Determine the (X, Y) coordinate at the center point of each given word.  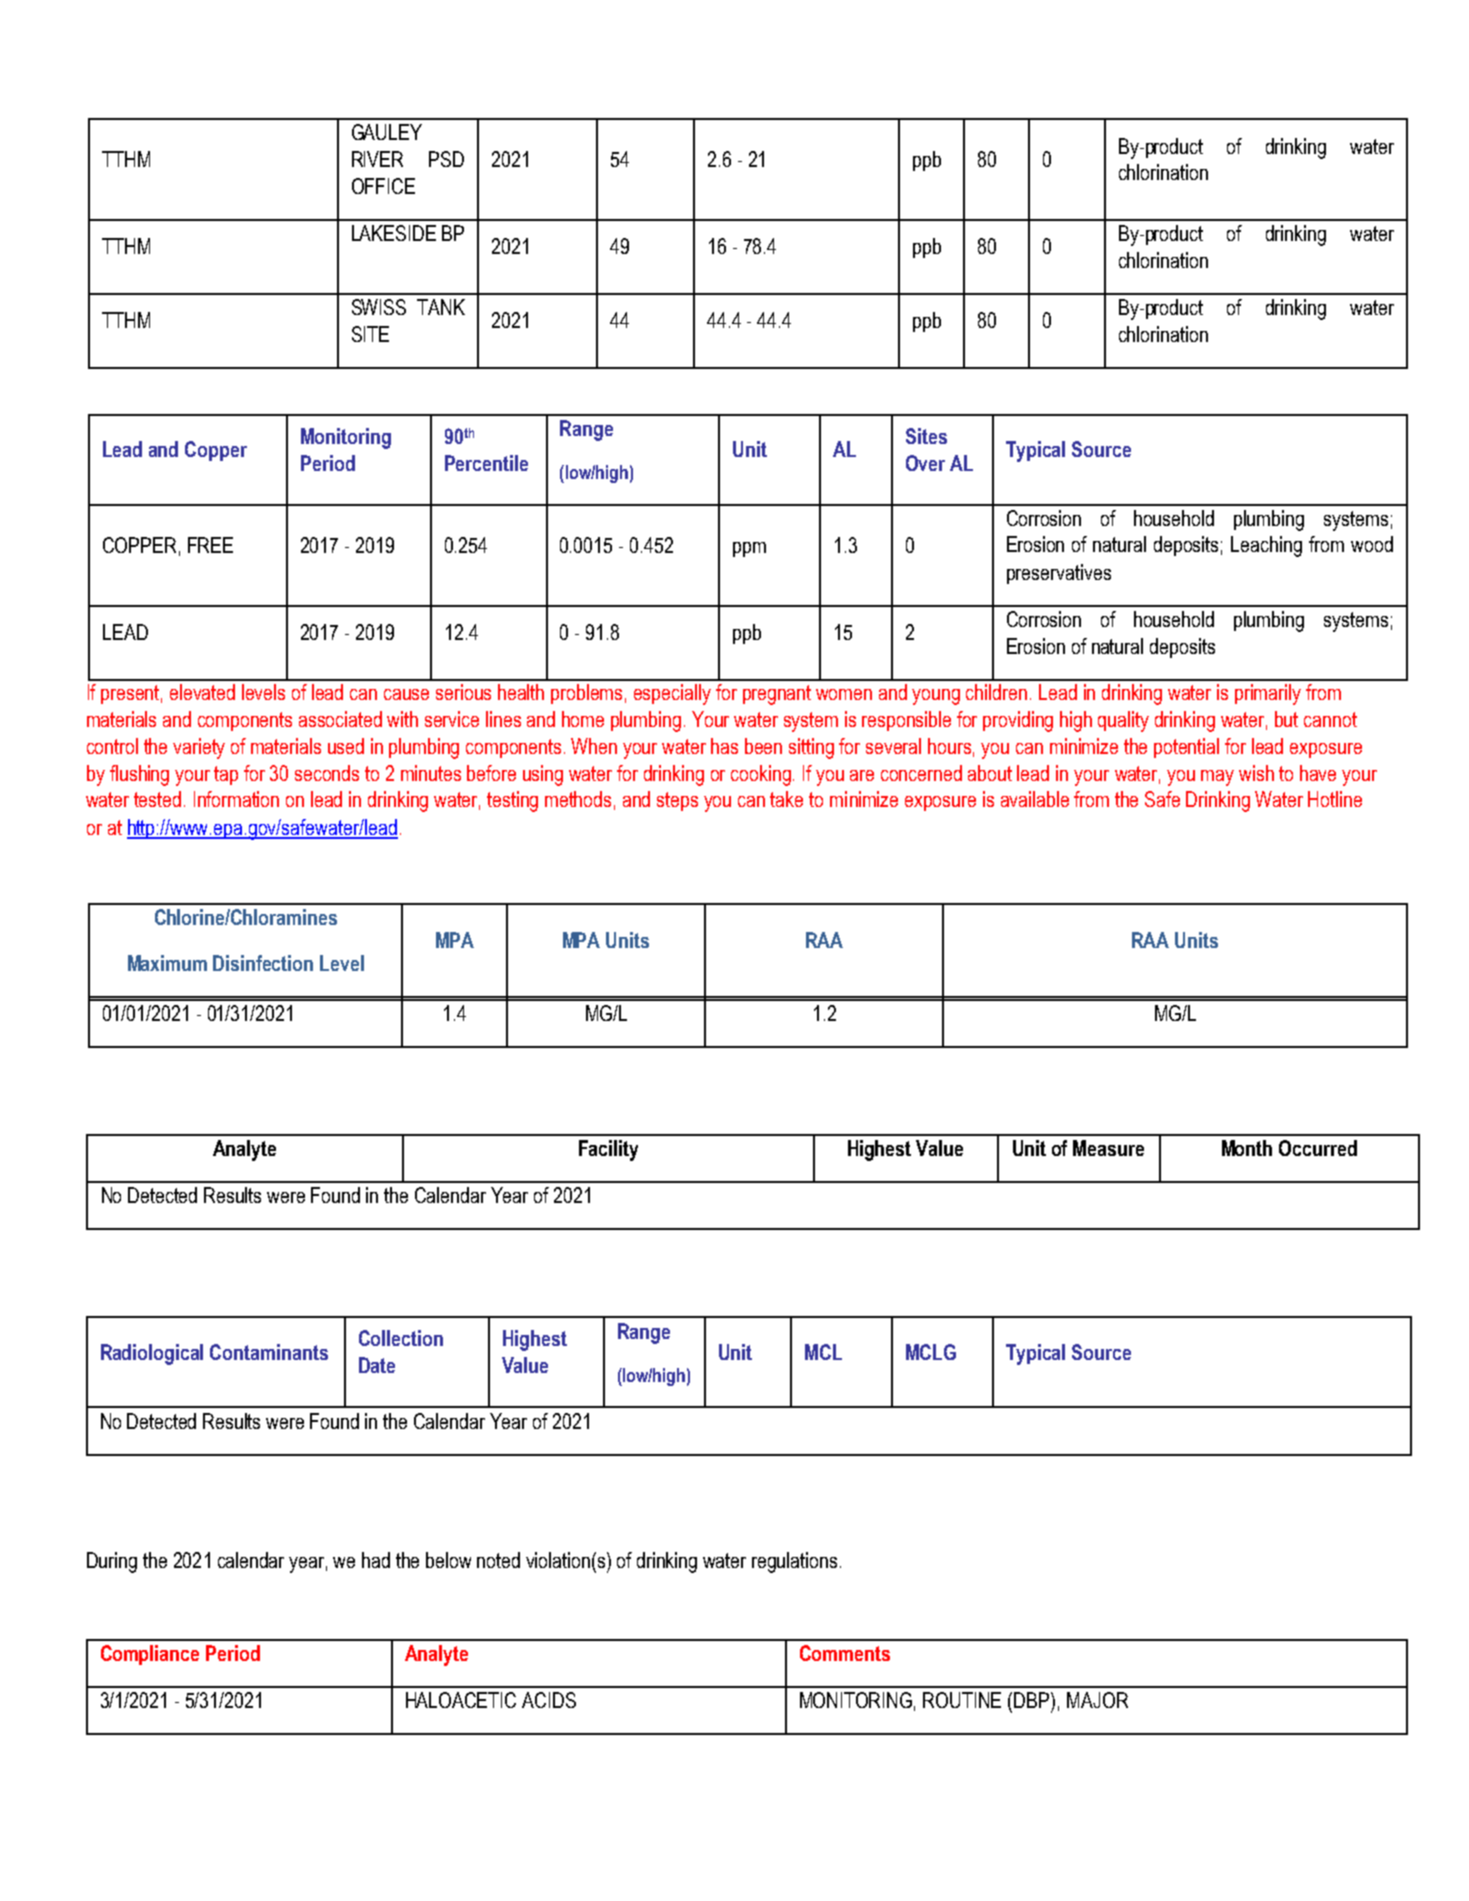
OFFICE (383, 186)
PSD (446, 159)
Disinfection (263, 963)
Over (925, 463)
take (786, 799)
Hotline (1335, 799)
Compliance (150, 1655)
